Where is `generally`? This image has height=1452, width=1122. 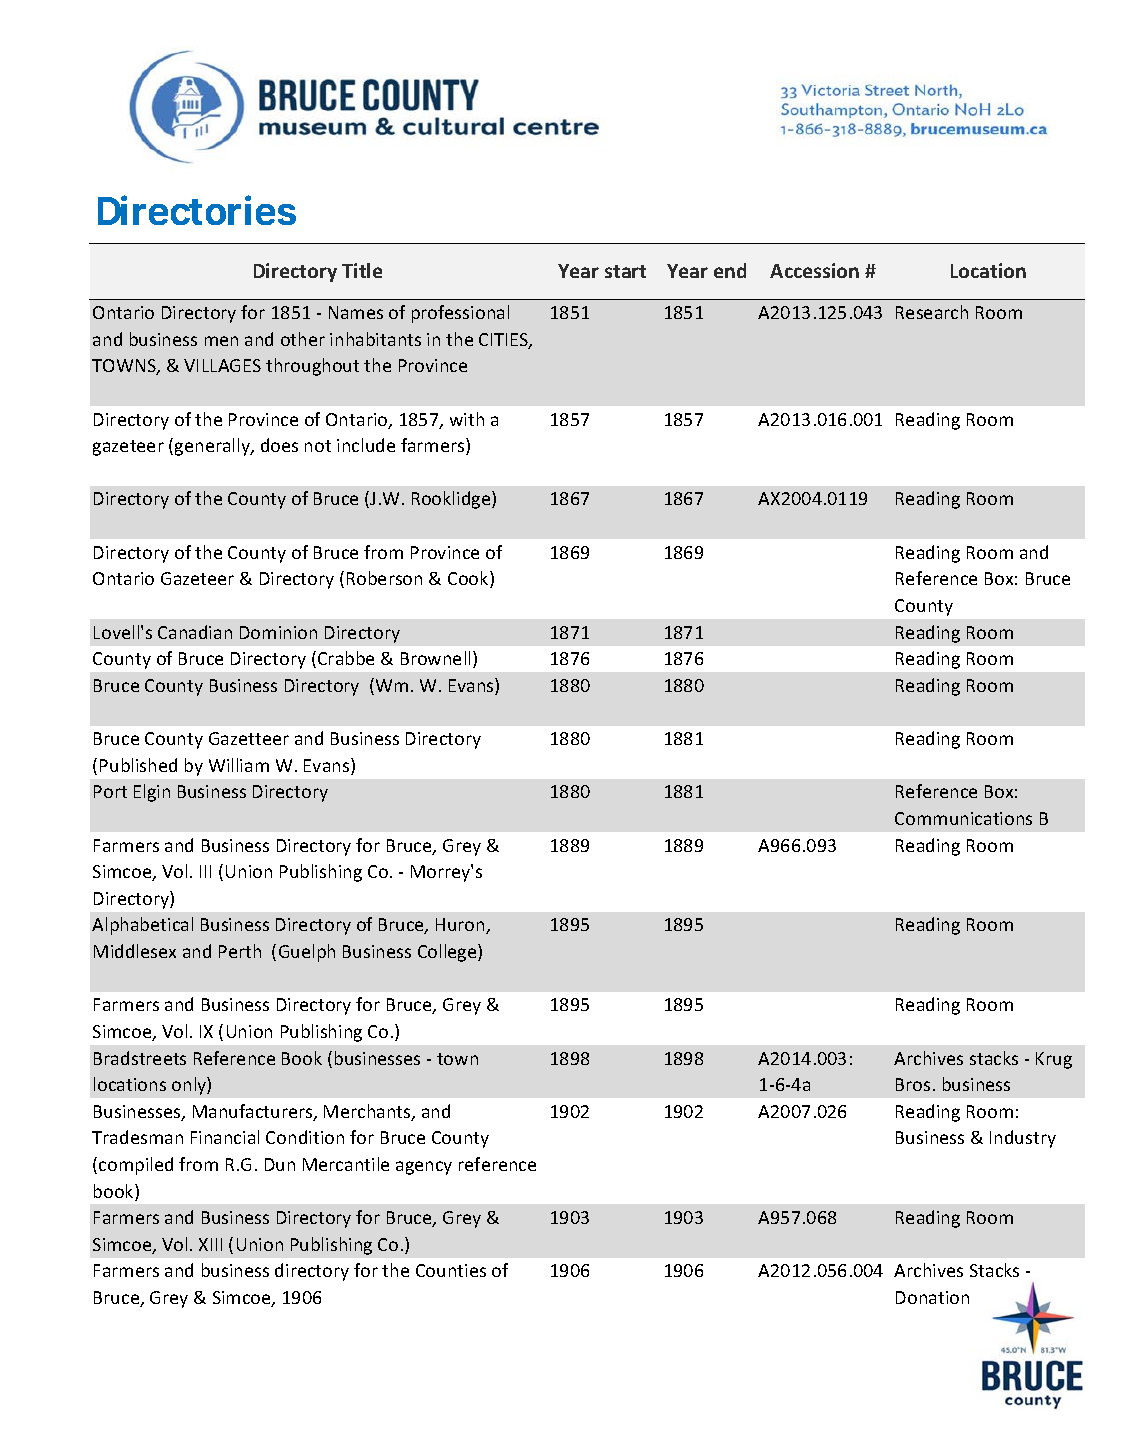 generally is located at coordinates (213, 447).
